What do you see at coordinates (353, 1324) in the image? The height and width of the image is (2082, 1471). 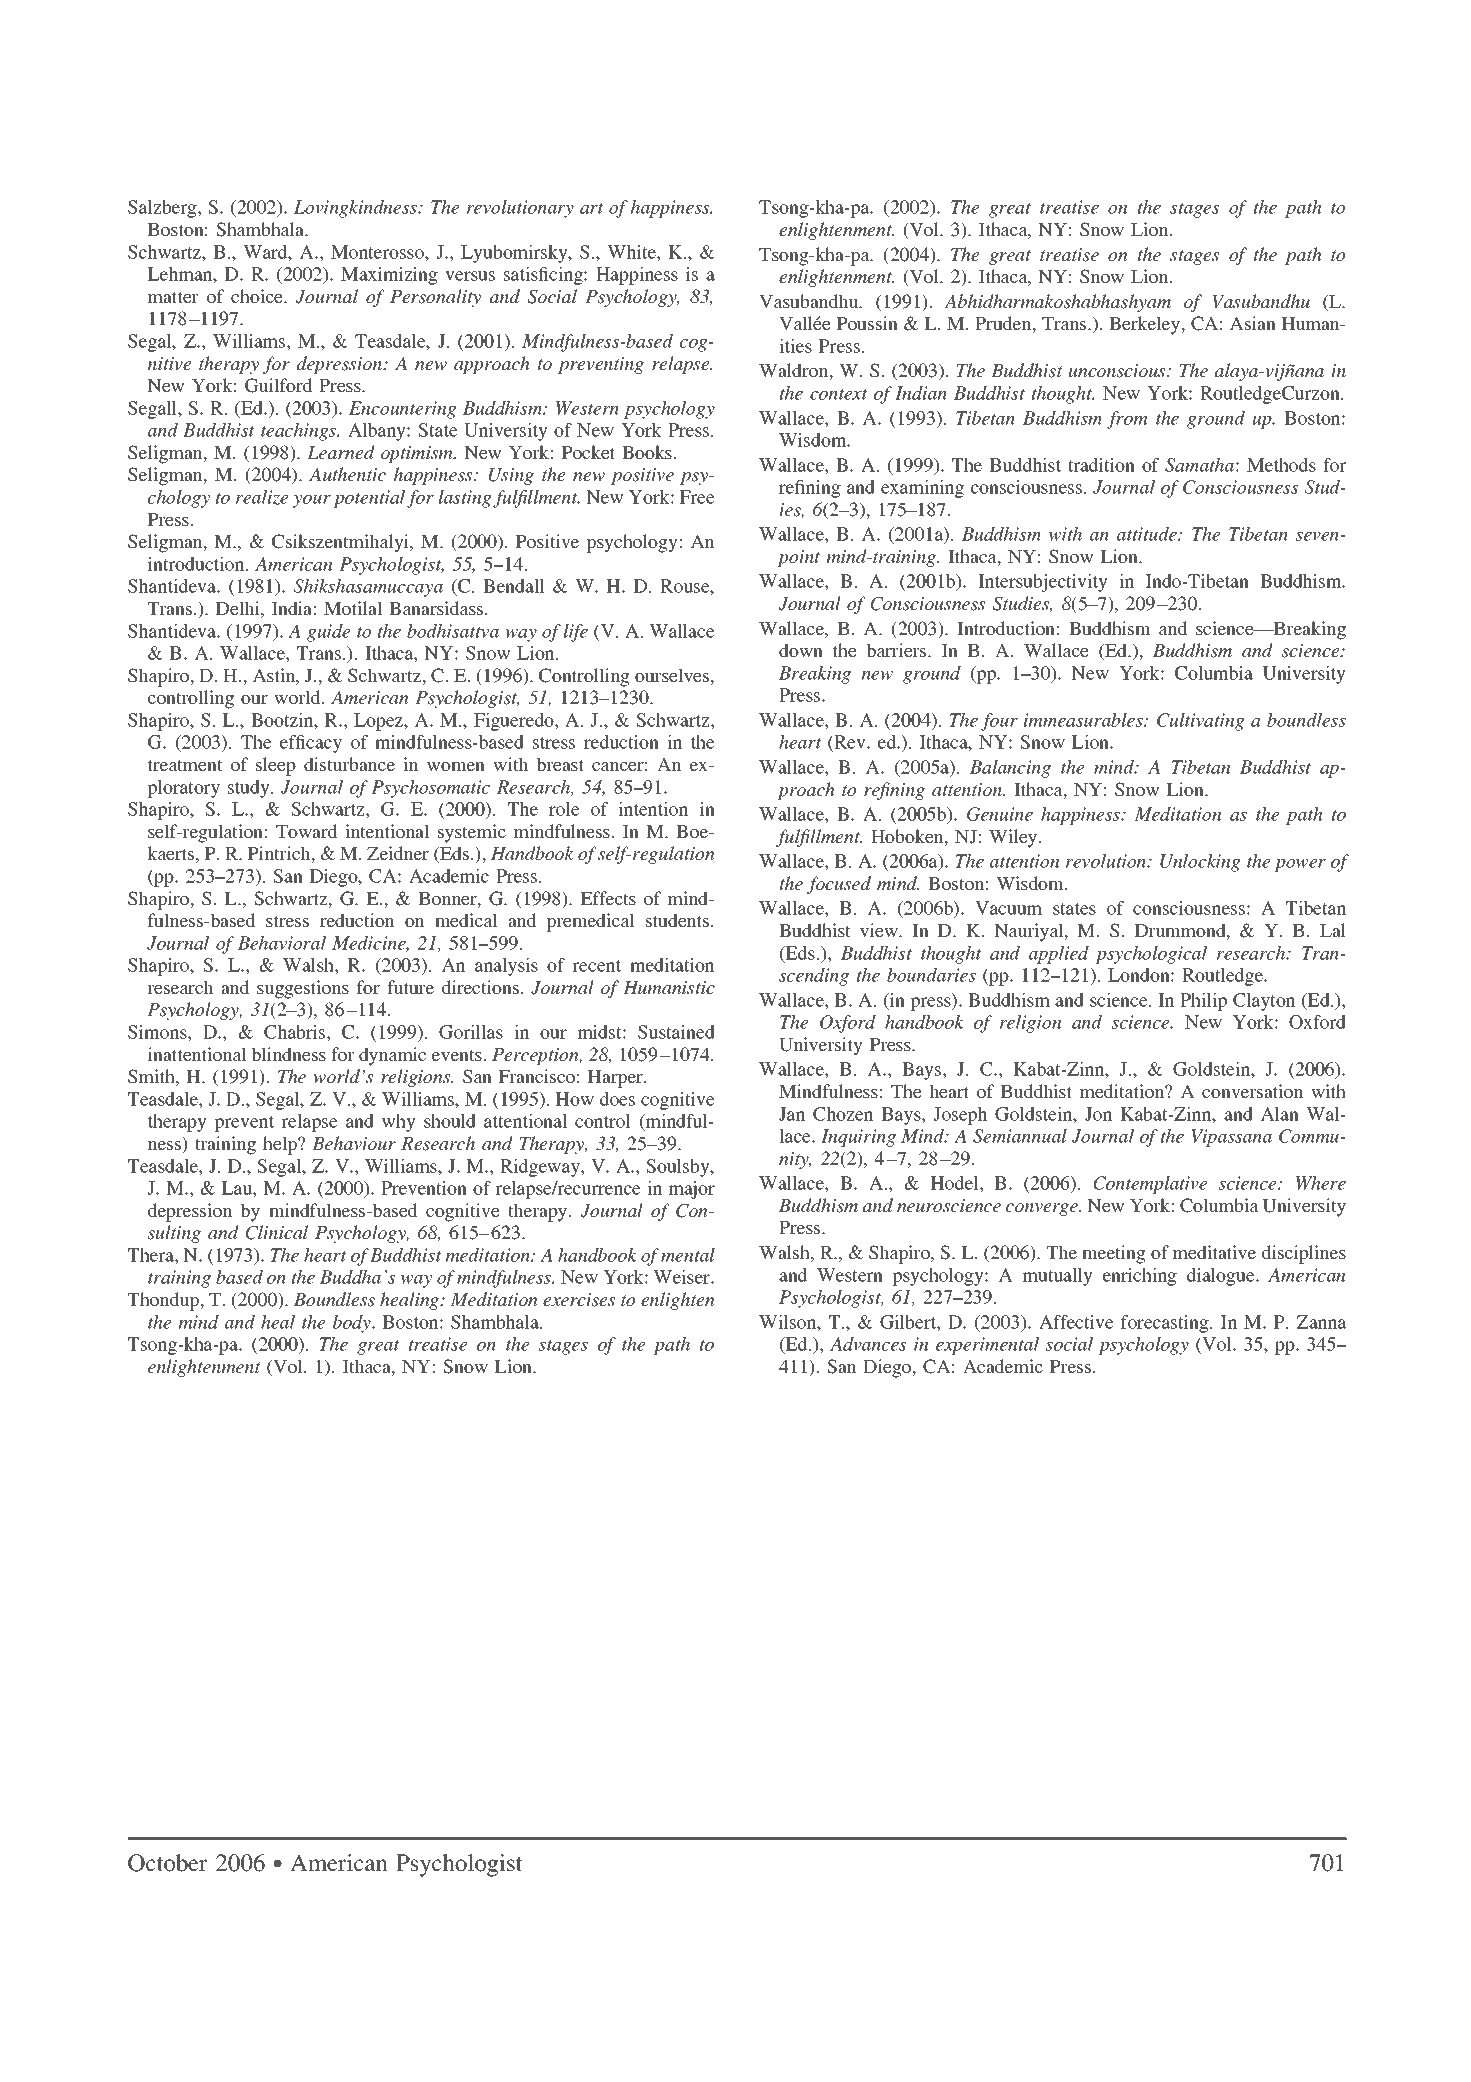 I see `body` at bounding box center [353, 1324].
